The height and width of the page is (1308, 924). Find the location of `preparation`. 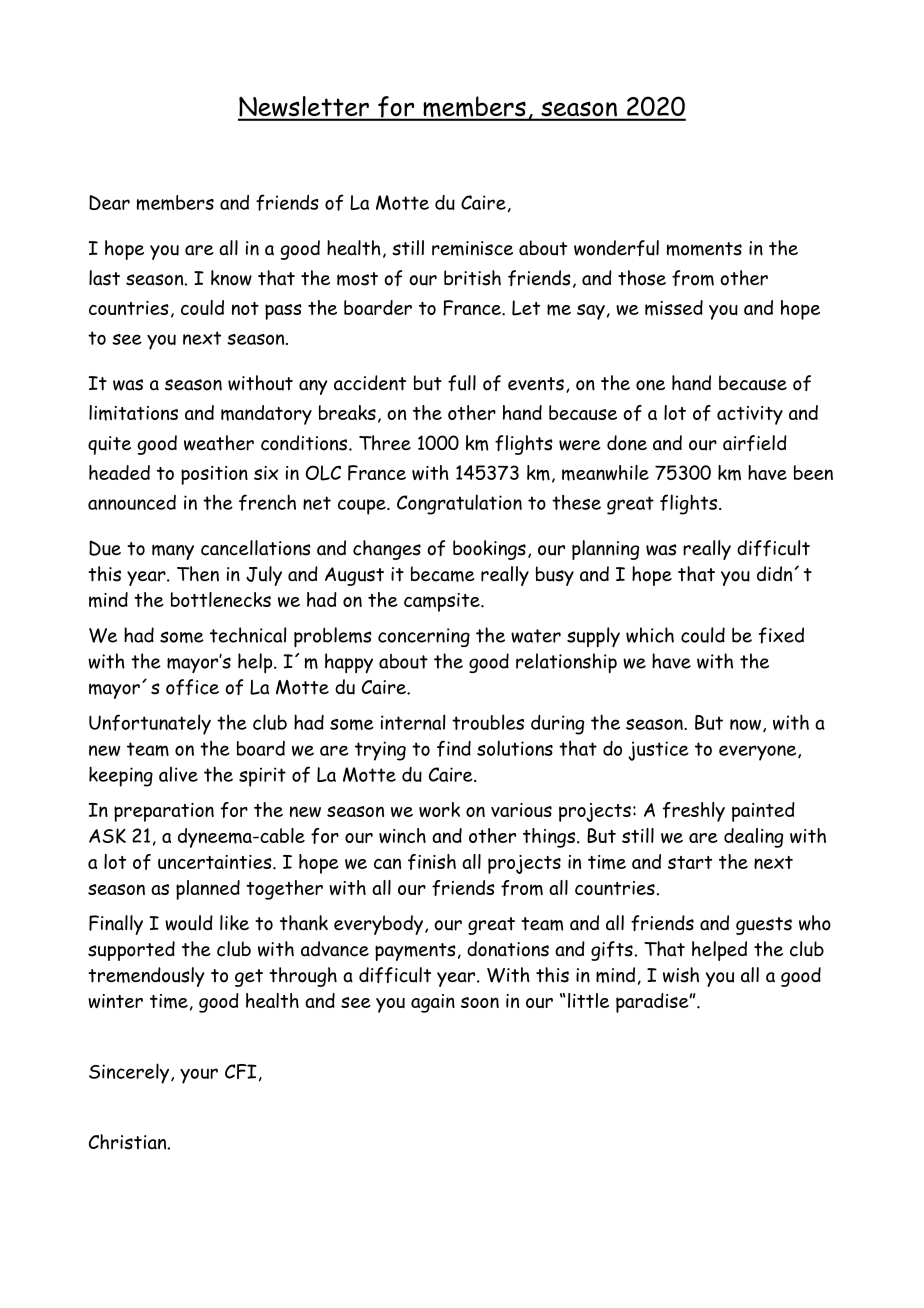

preparation is located at coordinates (164, 812).
